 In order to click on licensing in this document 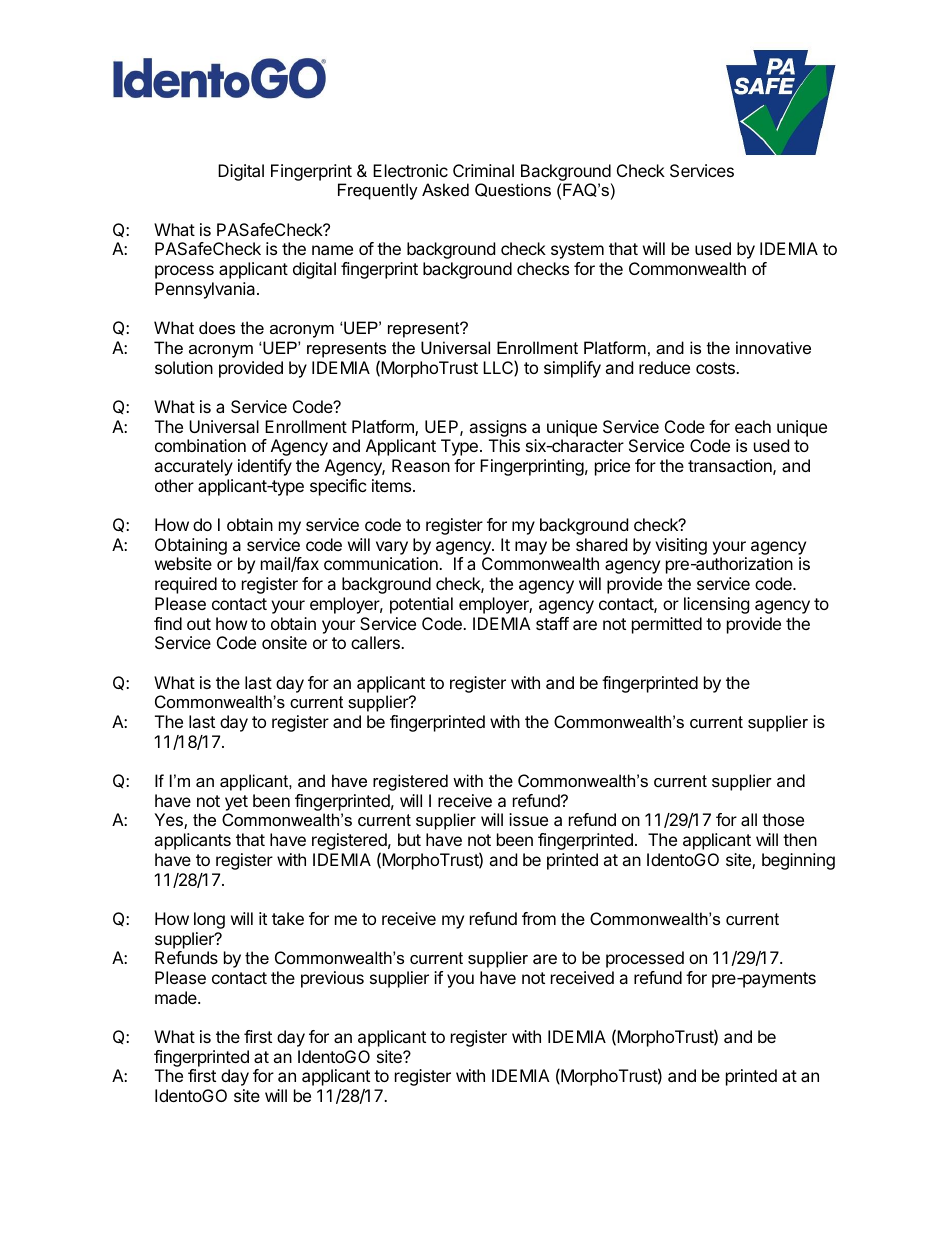, I will do `click(717, 605)`.
